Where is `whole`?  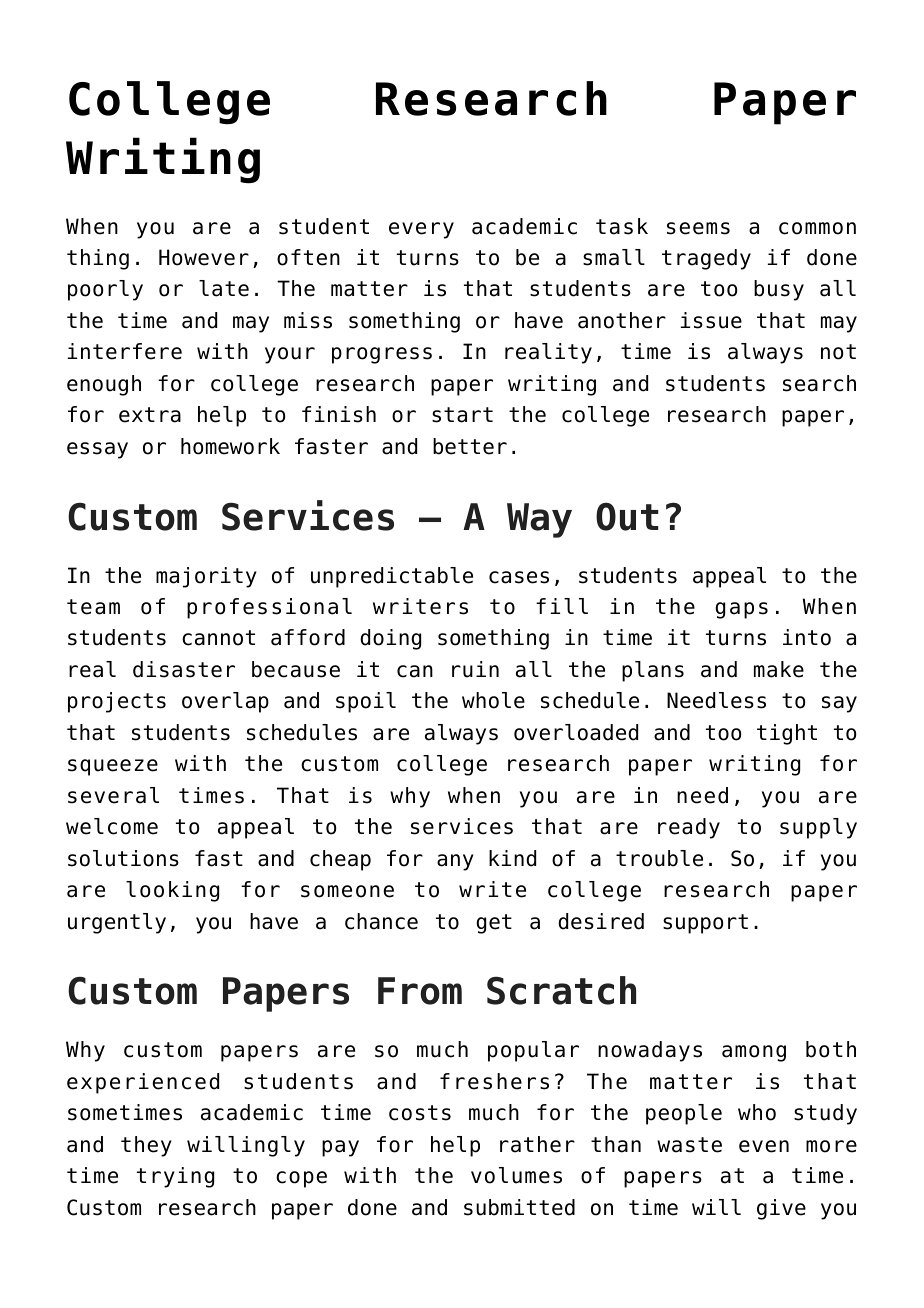
whole is located at coordinates (493, 700).
